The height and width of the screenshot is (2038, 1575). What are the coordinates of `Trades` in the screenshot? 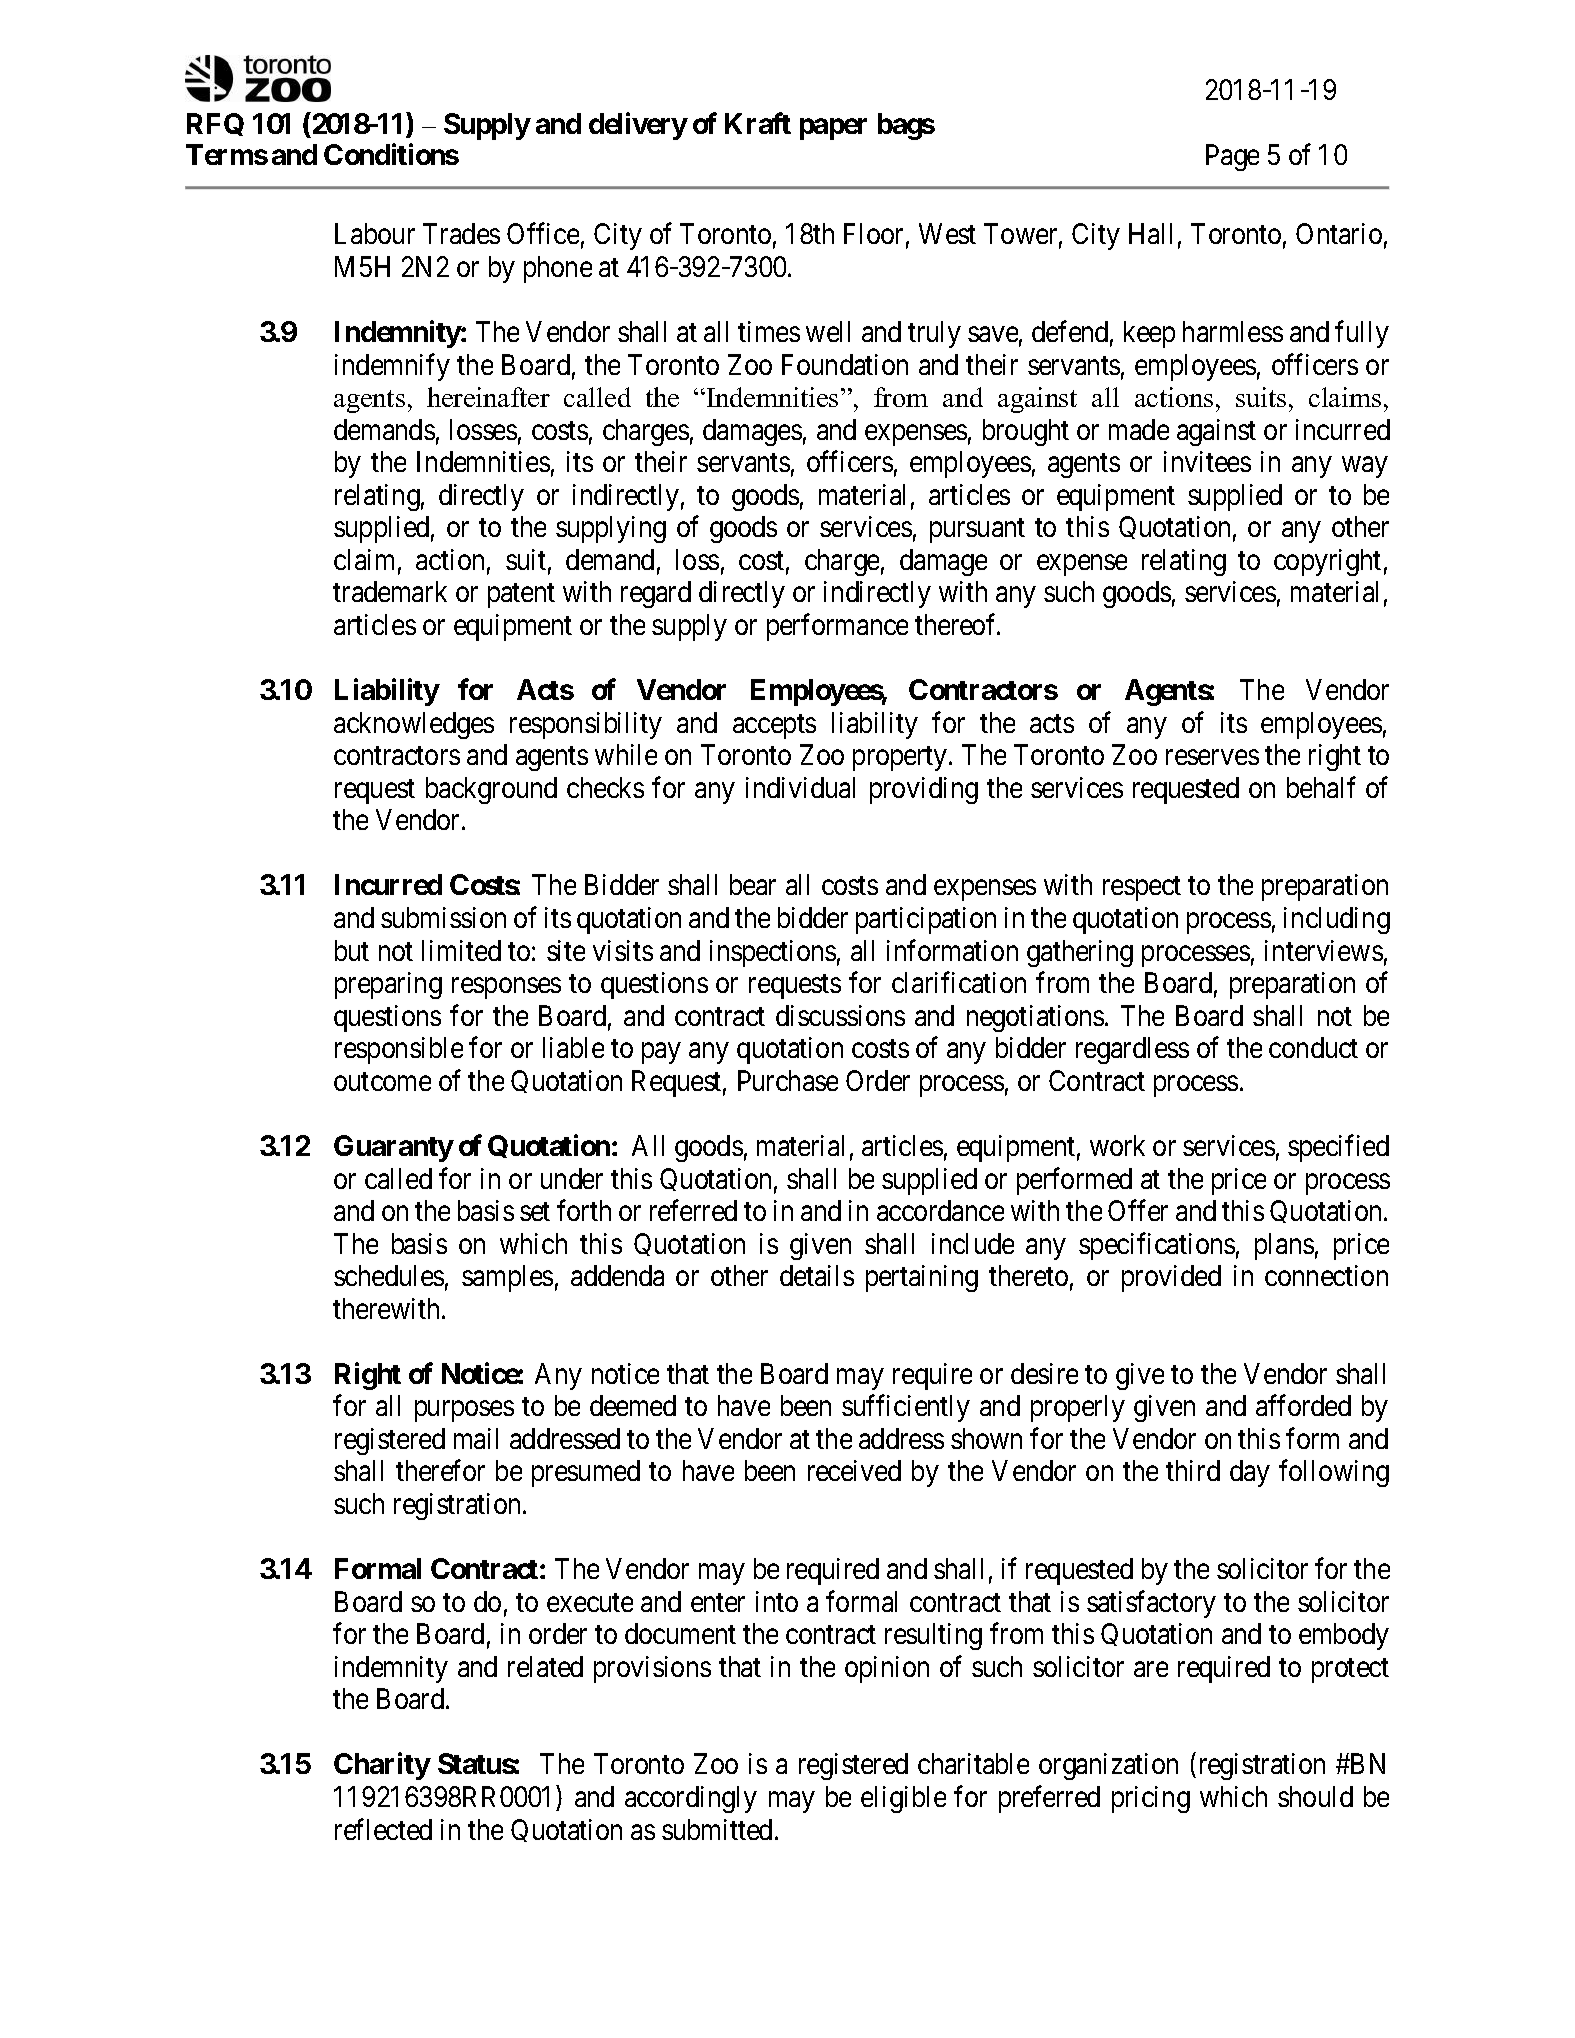 It's located at (461, 233).
